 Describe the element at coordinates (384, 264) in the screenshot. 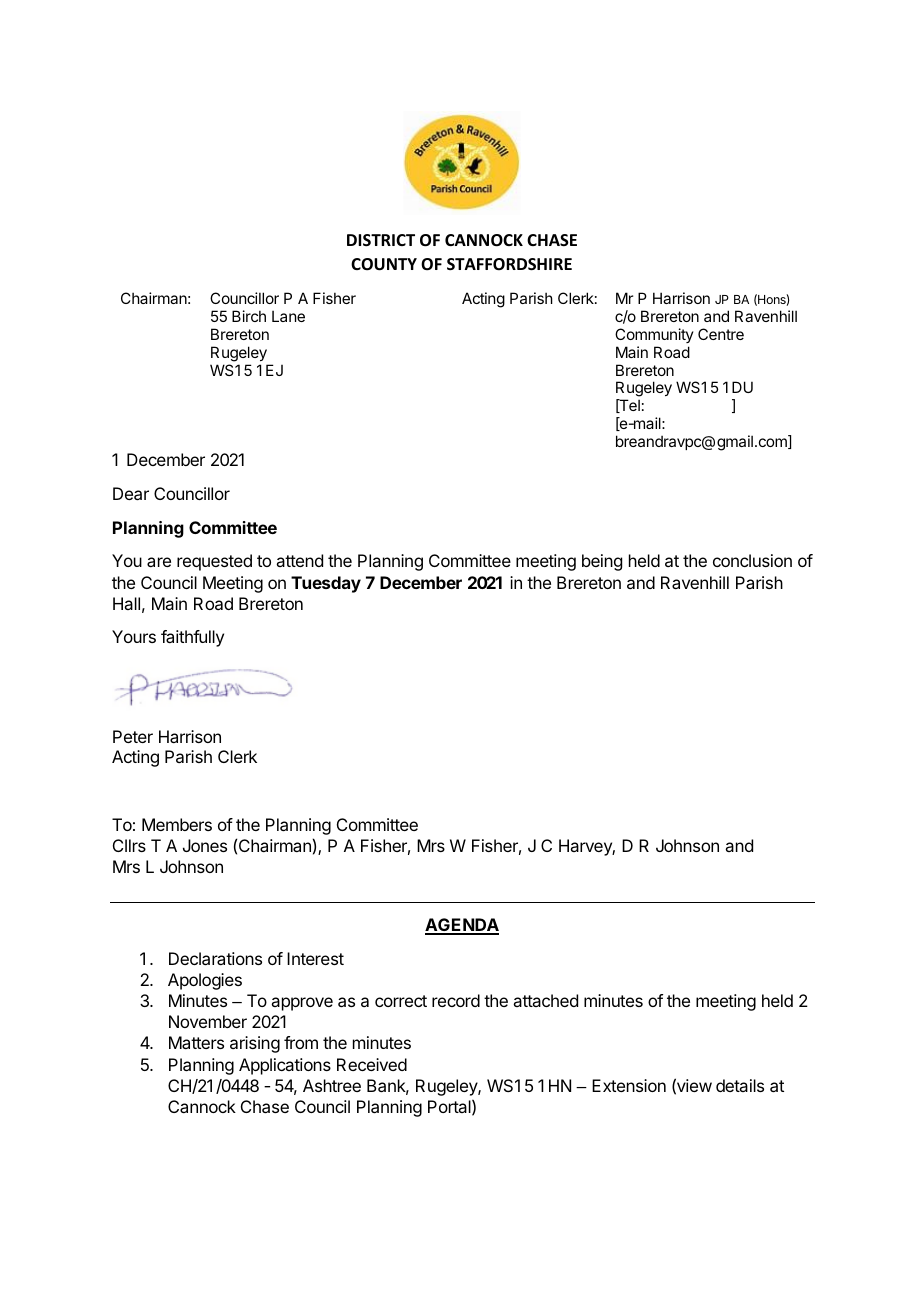

I see `COUNTY` at that location.
